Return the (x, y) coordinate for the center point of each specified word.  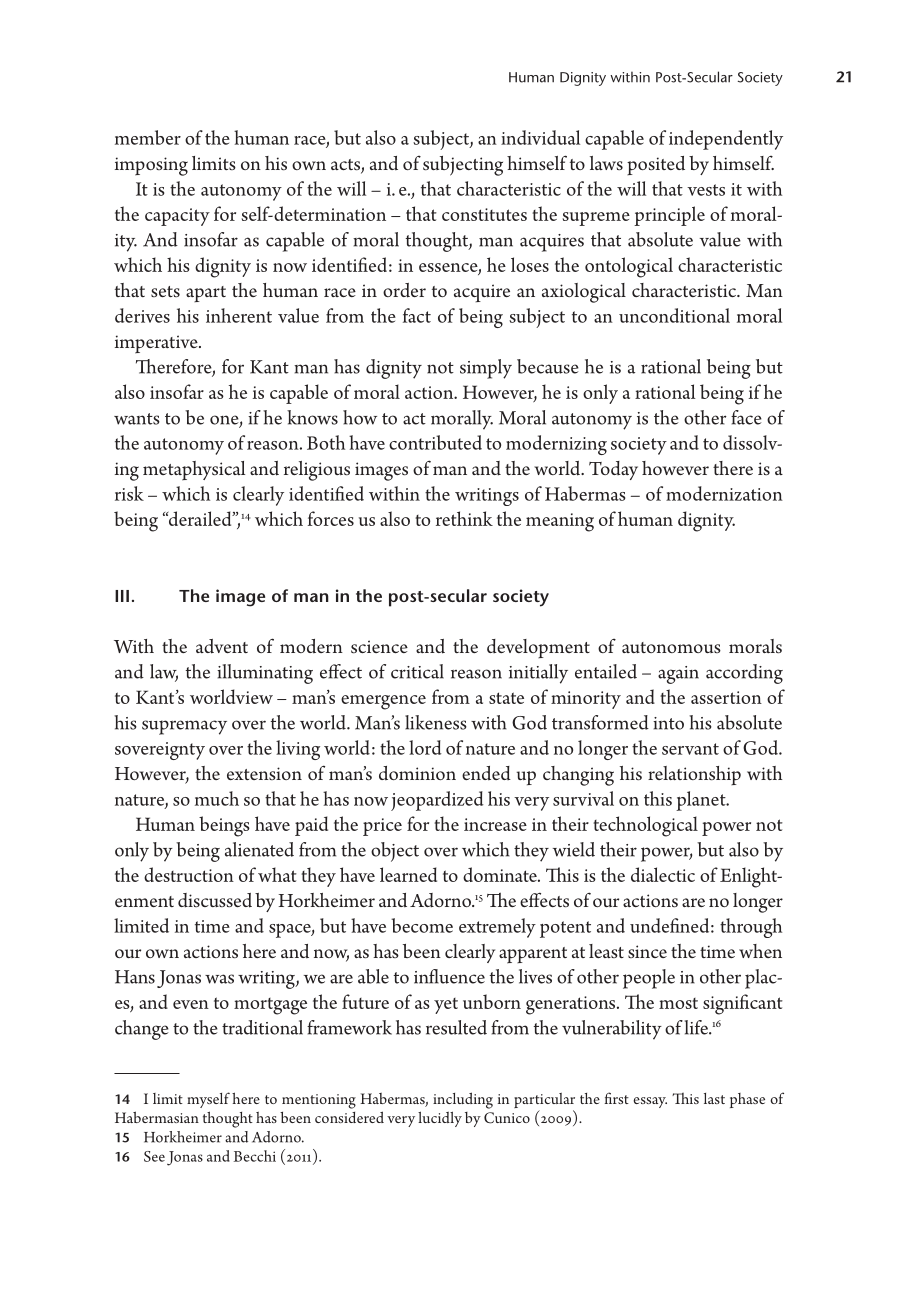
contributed (435, 442)
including (463, 1100)
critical (417, 671)
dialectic (663, 874)
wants (137, 419)
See (154, 1156)
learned (408, 874)
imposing (151, 166)
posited (656, 165)
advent (222, 646)
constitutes (484, 214)
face (746, 417)
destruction (189, 874)
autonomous (671, 647)
